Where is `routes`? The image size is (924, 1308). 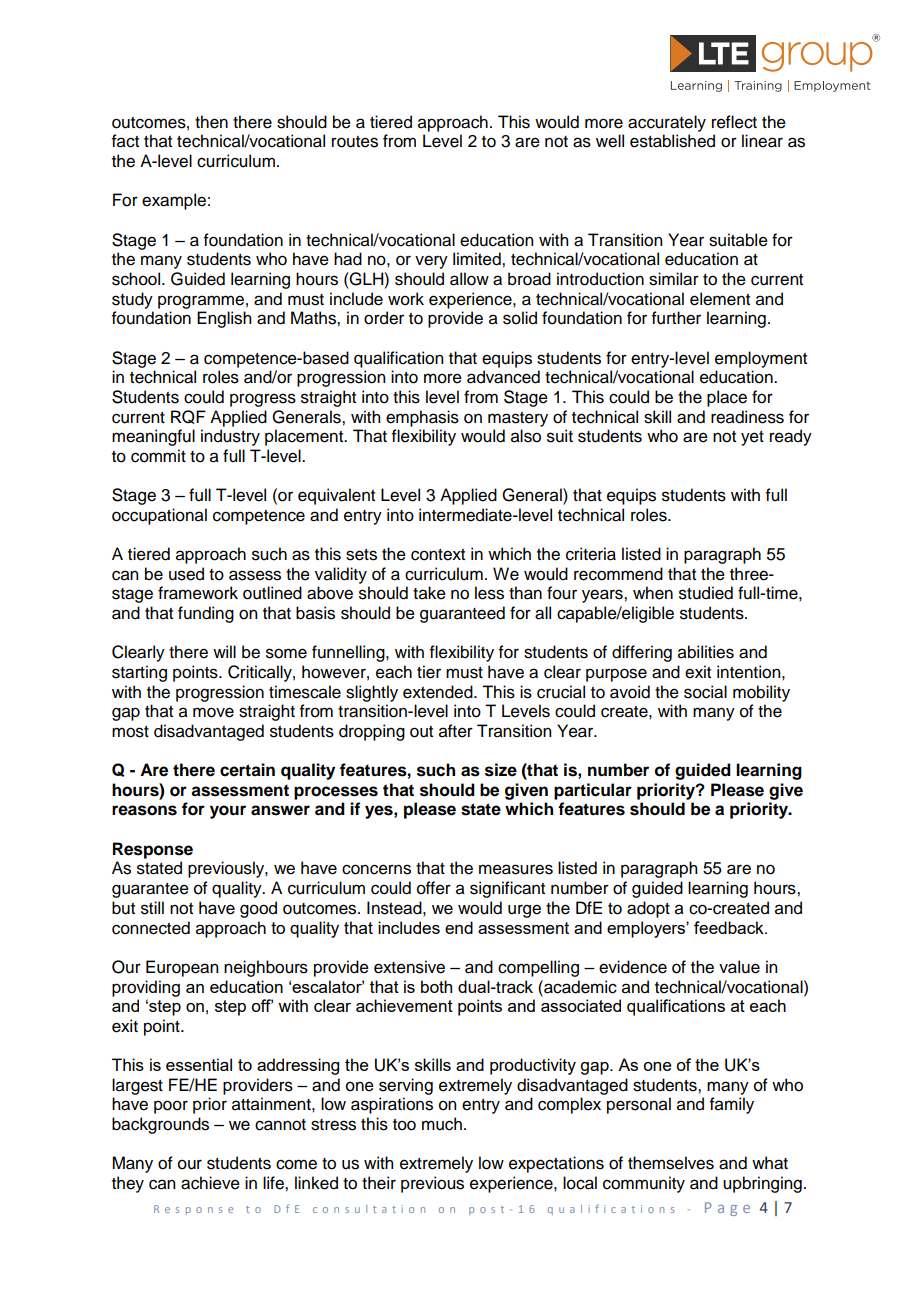 routes is located at coordinates (355, 142).
